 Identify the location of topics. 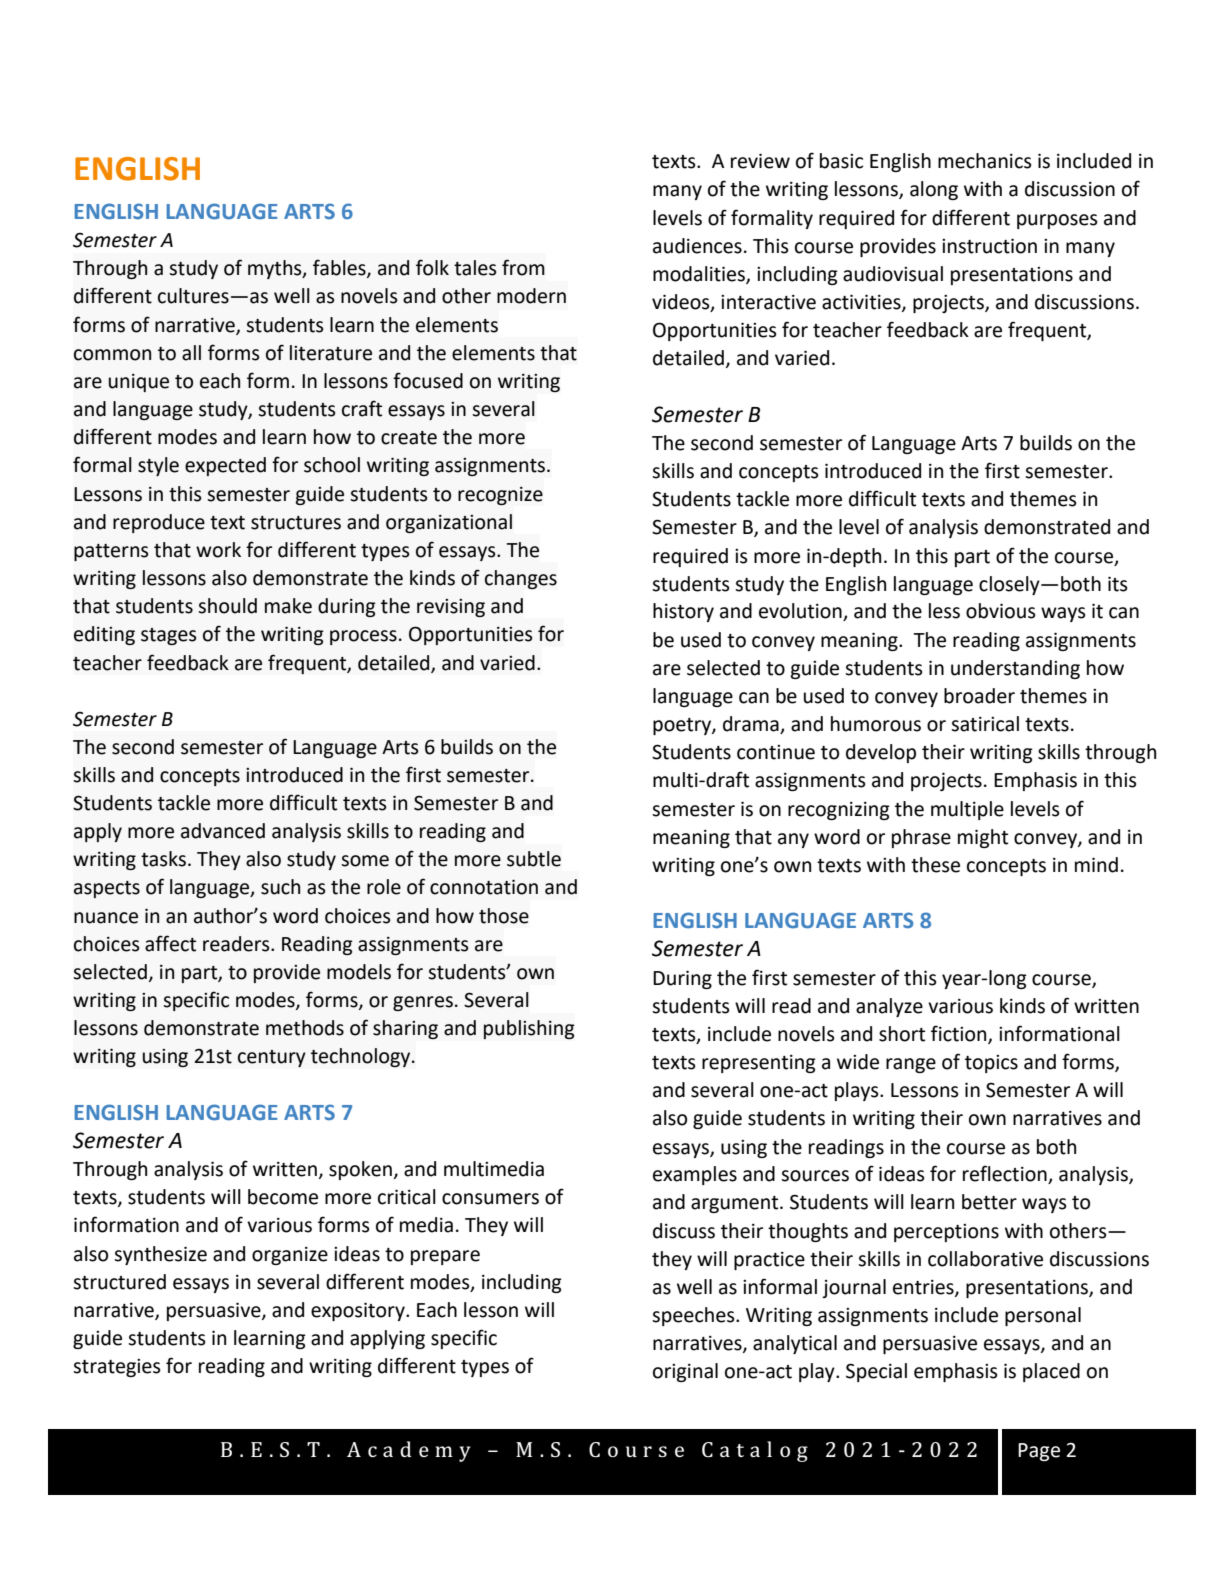
(991, 1064).
